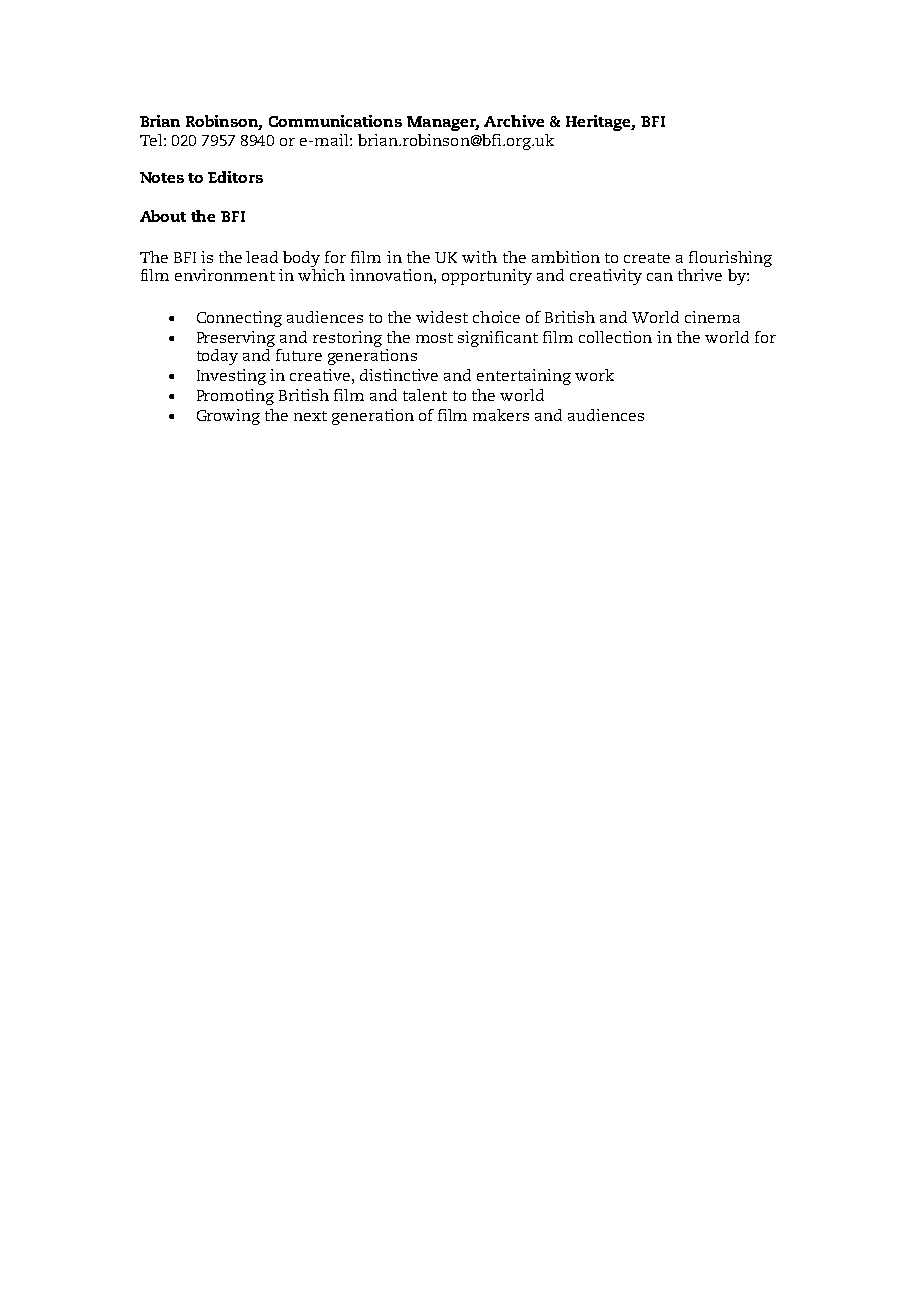 Image resolution: width=924 pixels, height=1308 pixels. I want to click on Communications, so click(335, 121).
